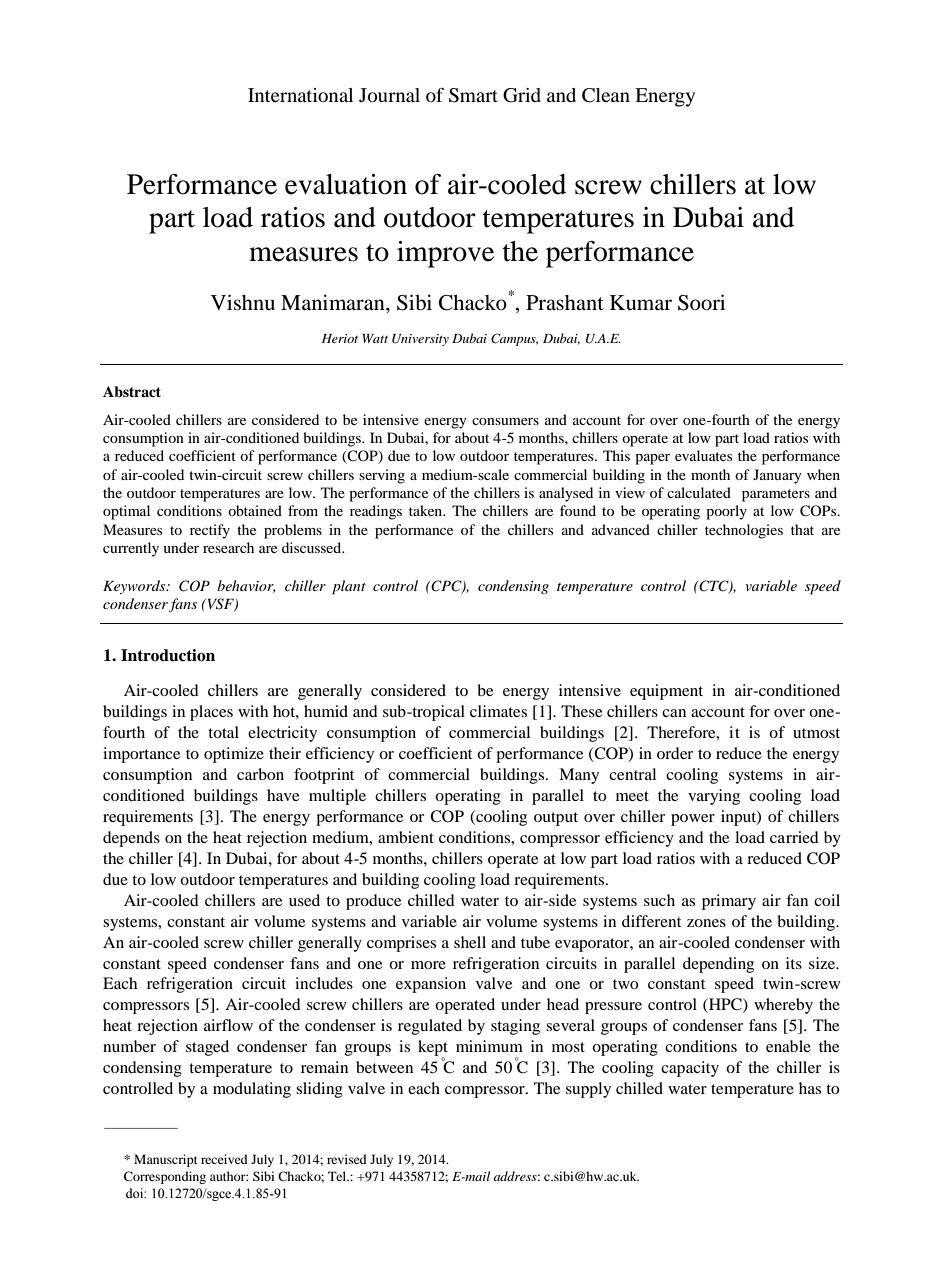  Describe the element at coordinates (224, 1159) in the screenshot. I see `received` at that location.
